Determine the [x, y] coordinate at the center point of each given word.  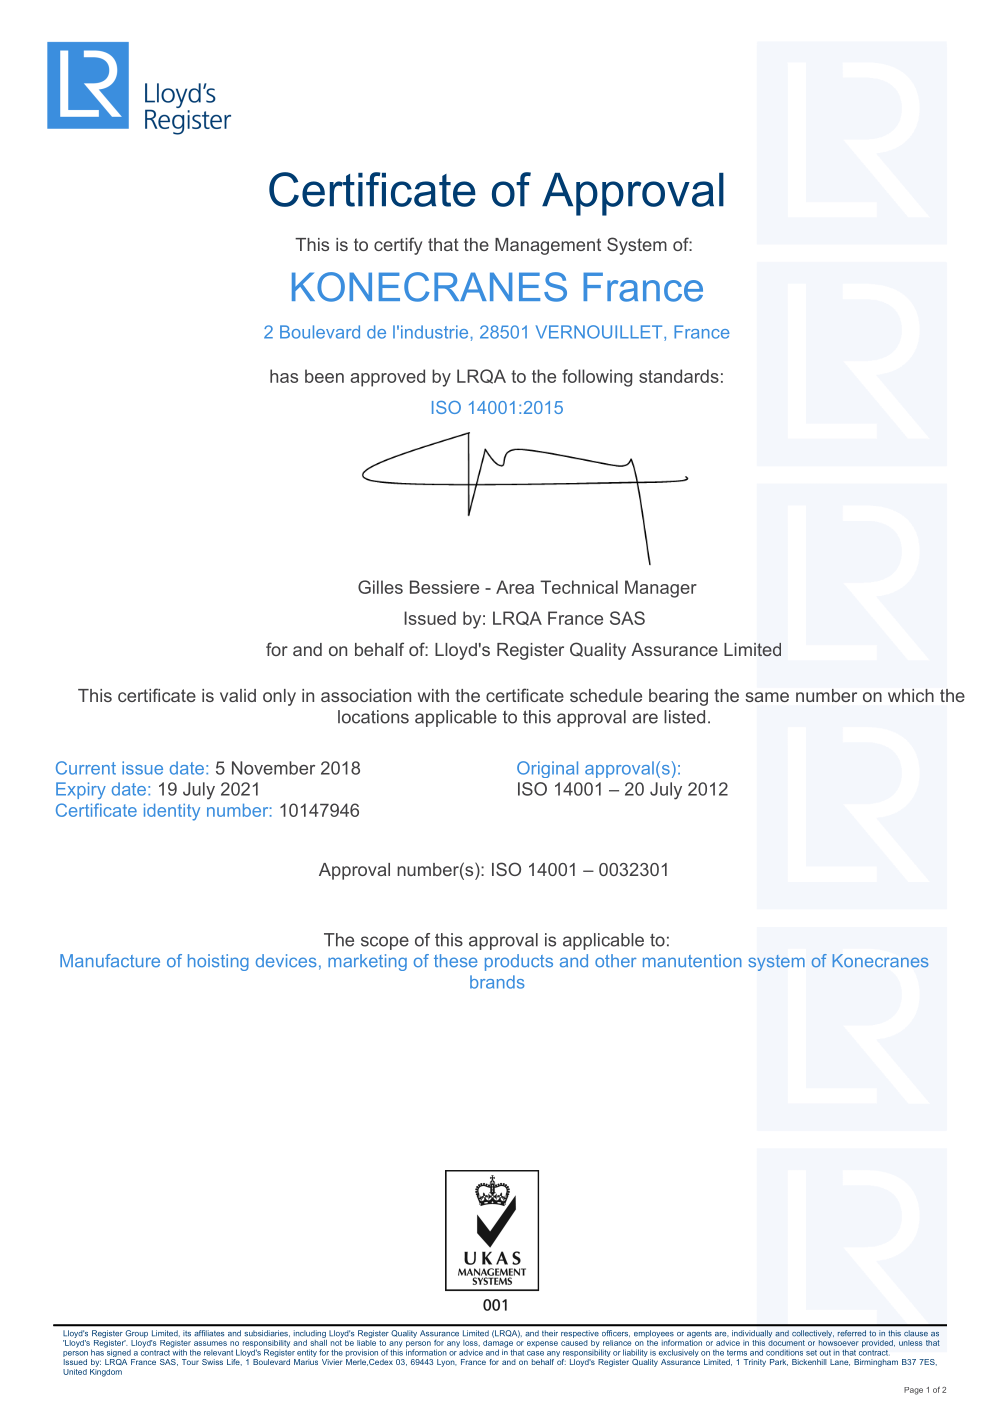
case [535, 1353]
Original [547, 769]
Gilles [380, 587]
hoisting [218, 962]
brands [497, 982]
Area [515, 587]
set [811, 1353]
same [767, 697]
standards [679, 376]
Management [548, 246]
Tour [190, 1362]
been [324, 376]
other [616, 961]
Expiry [81, 790]
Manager [661, 589]
